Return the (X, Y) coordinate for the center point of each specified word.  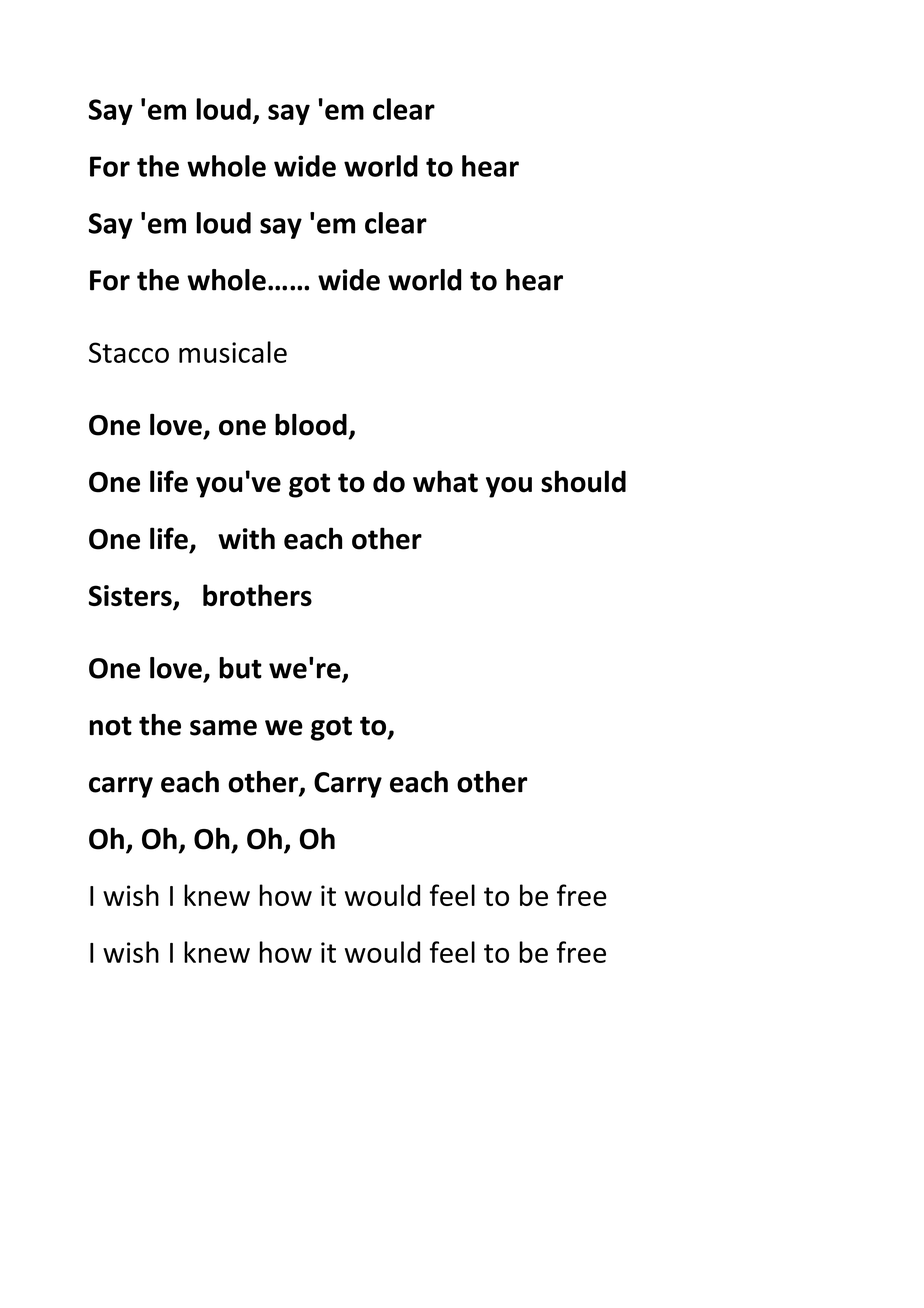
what (445, 481)
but (240, 668)
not (110, 726)
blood (311, 424)
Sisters (131, 597)
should (583, 481)
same (223, 728)
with (246, 538)
